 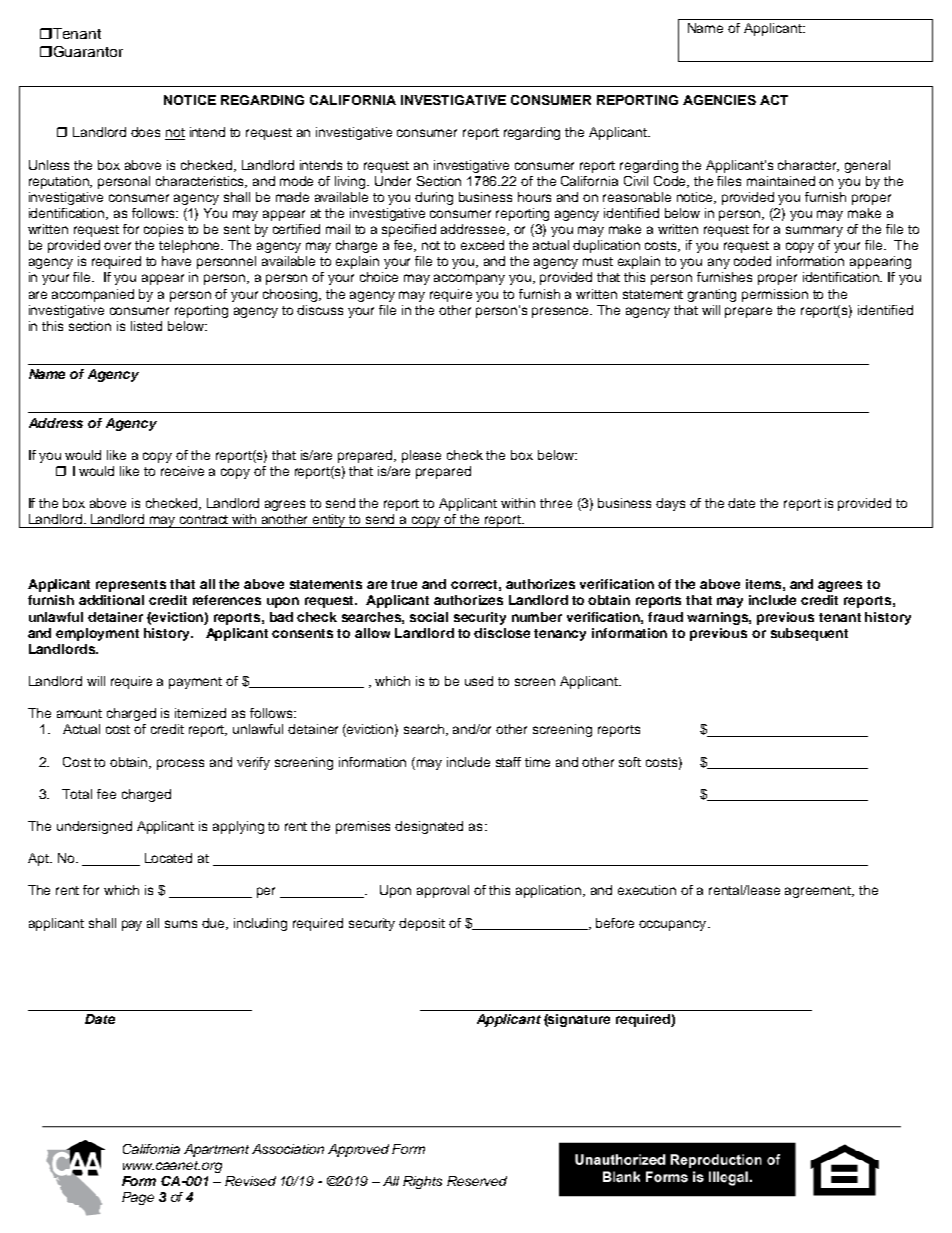 What do you see at coordinates (670, 504) in the screenshot?
I see `days` at bounding box center [670, 504].
